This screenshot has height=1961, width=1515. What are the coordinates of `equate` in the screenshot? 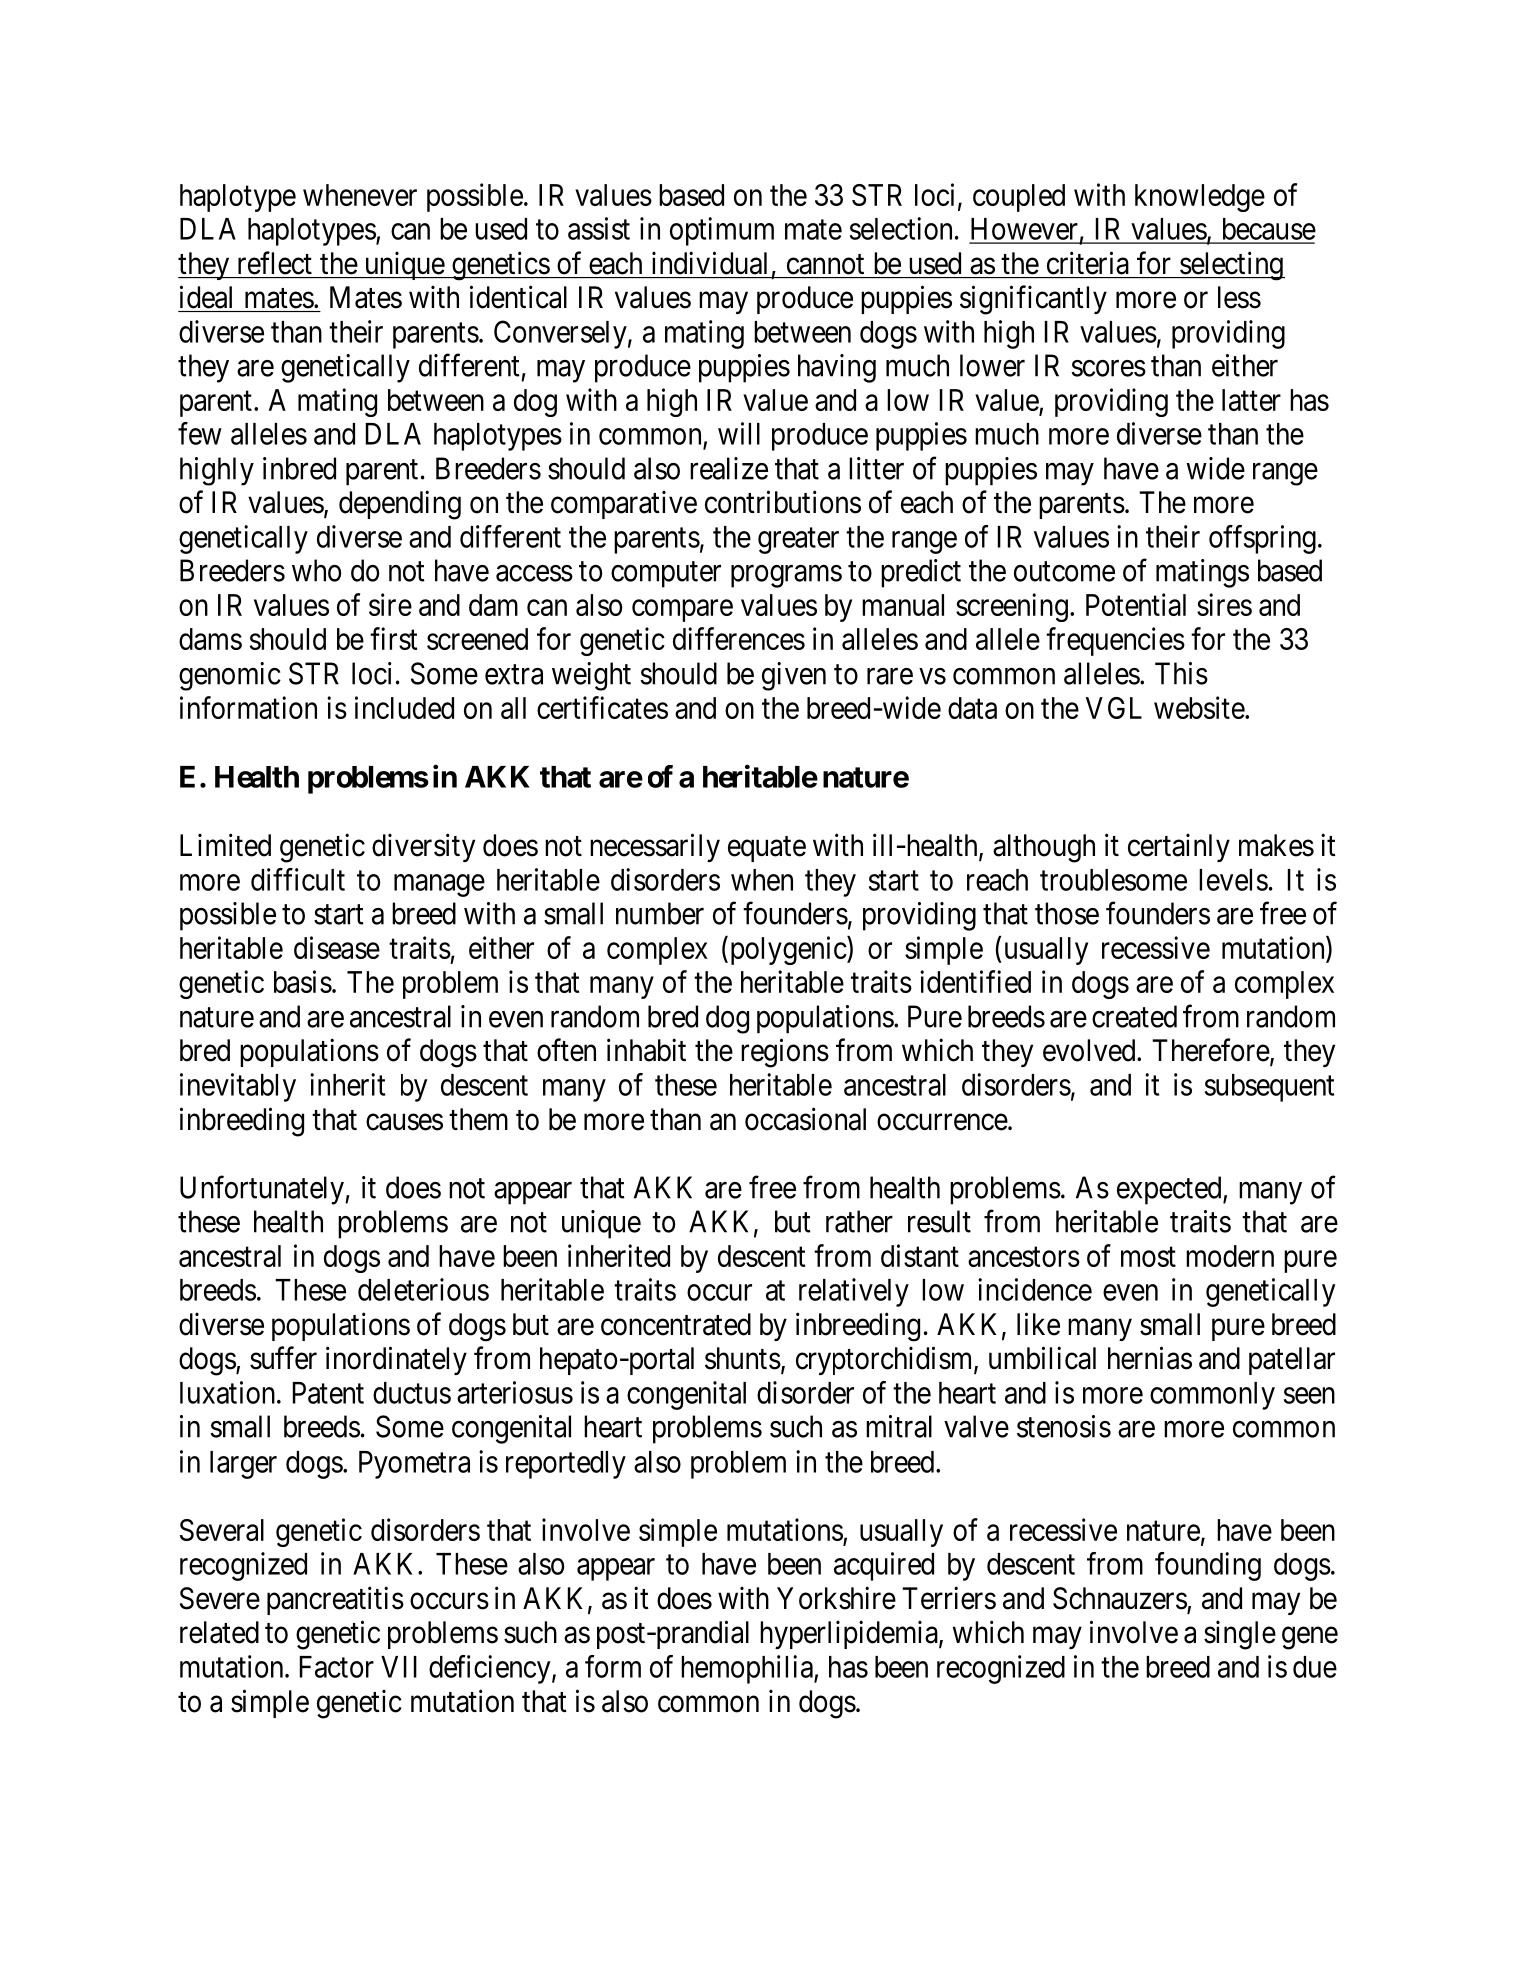 It's located at (767, 849).
